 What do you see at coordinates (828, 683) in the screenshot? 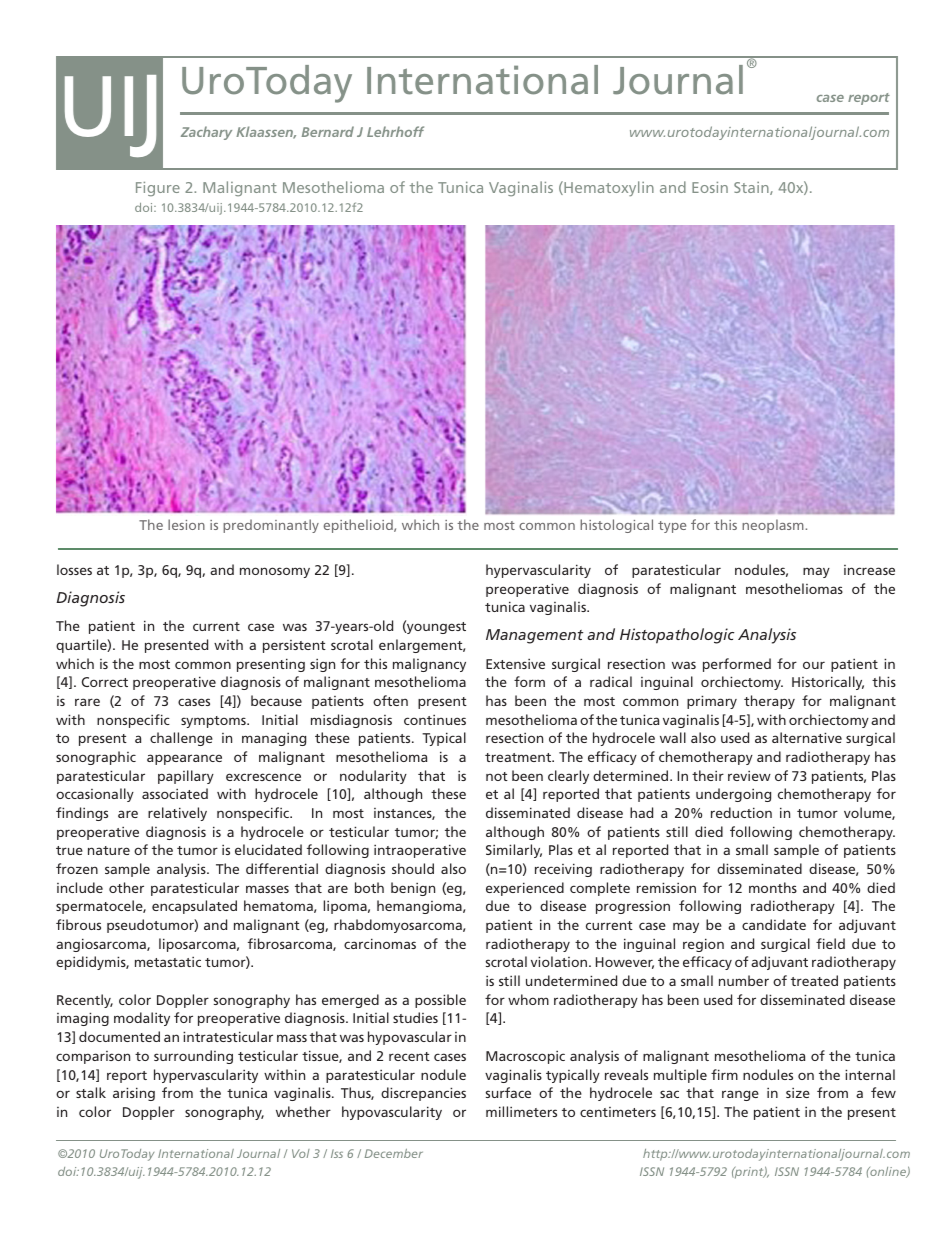
I see `Historically` at bounding box center [828, 683].
